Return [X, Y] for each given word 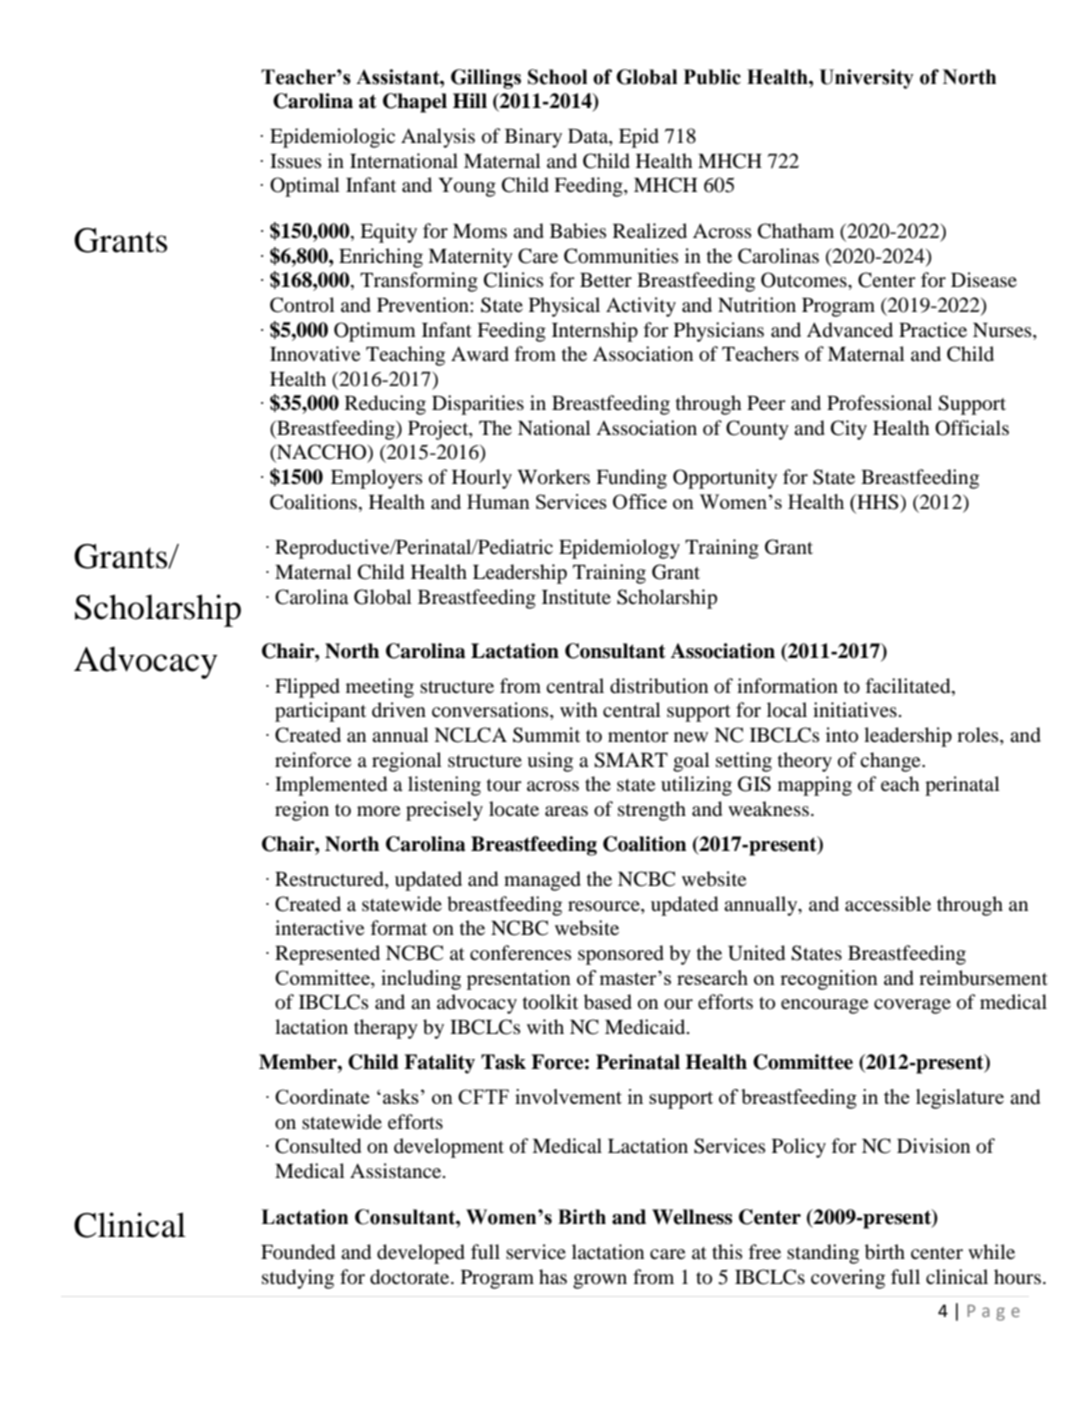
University [866, 79]
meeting [380, 688]
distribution [659, 686]
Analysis [438, 138]
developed [421, 1254]
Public [712, 77]
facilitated [909, 687]
